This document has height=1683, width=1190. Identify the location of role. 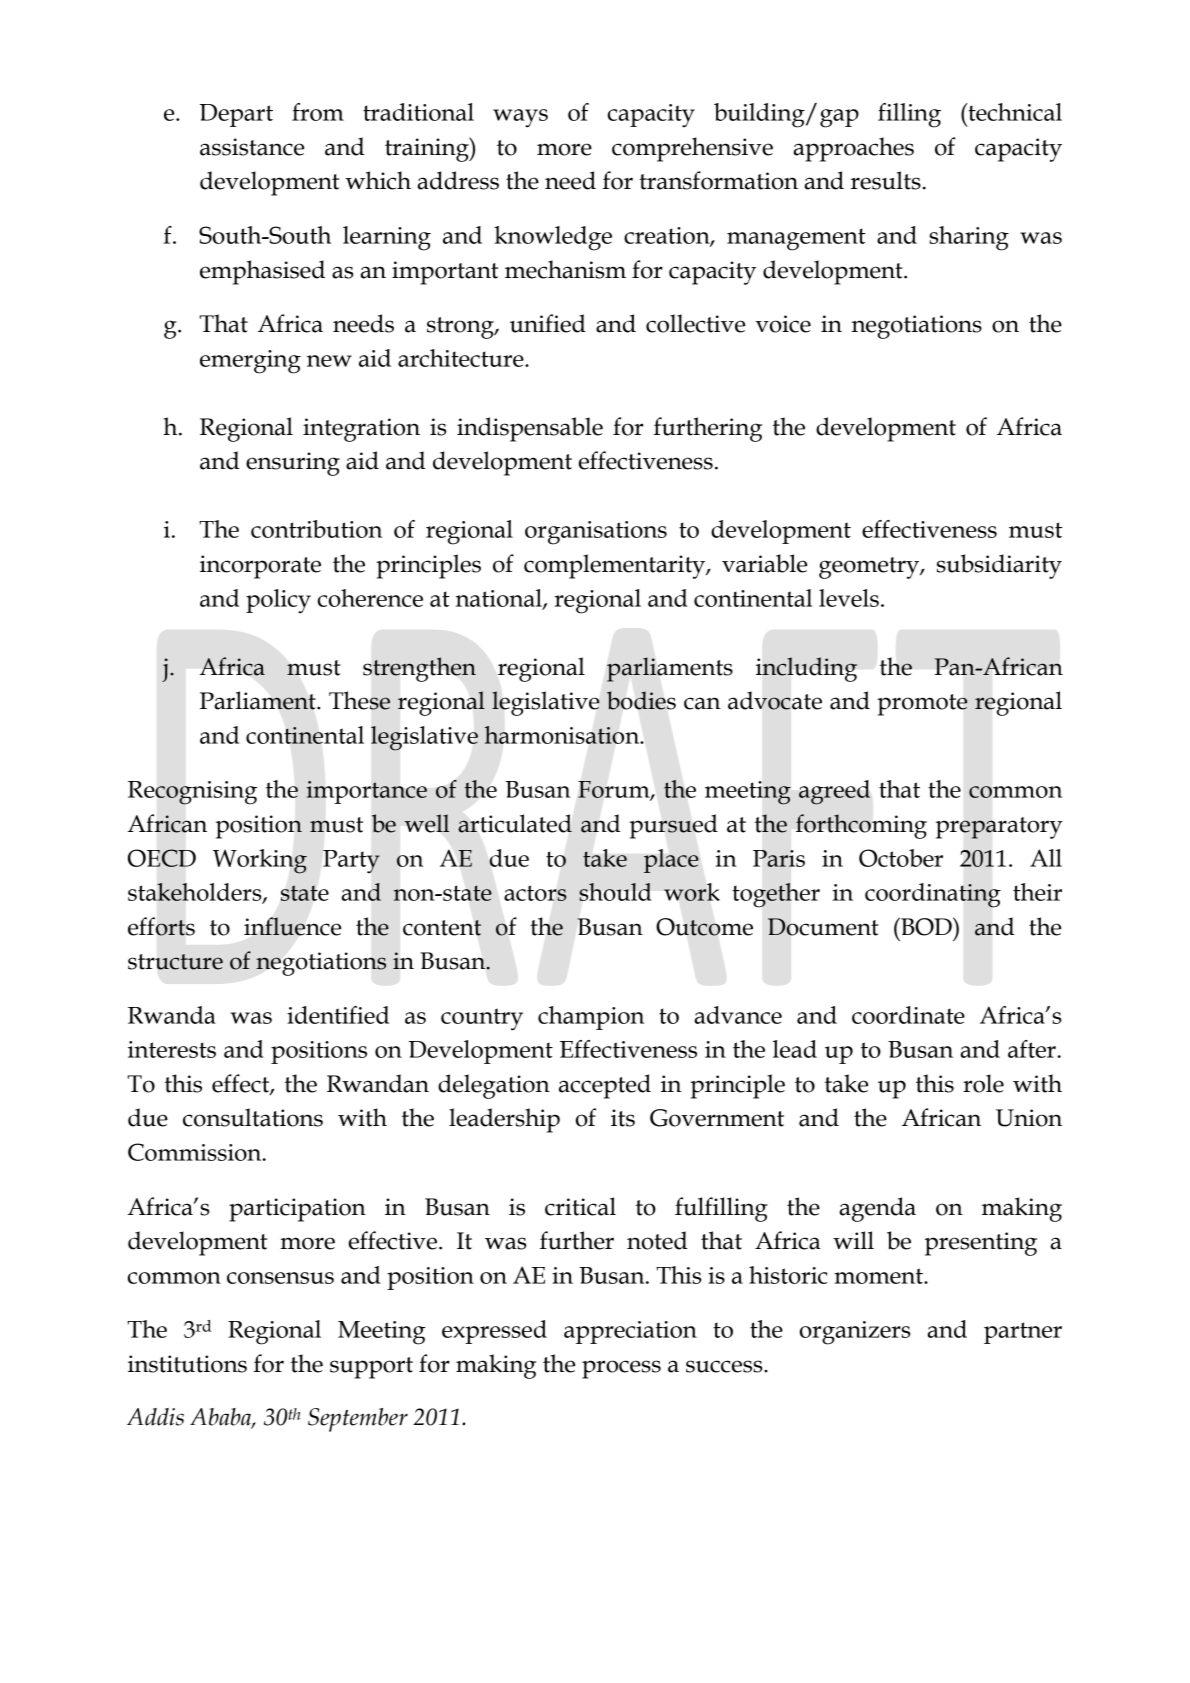
(983, 1083).
